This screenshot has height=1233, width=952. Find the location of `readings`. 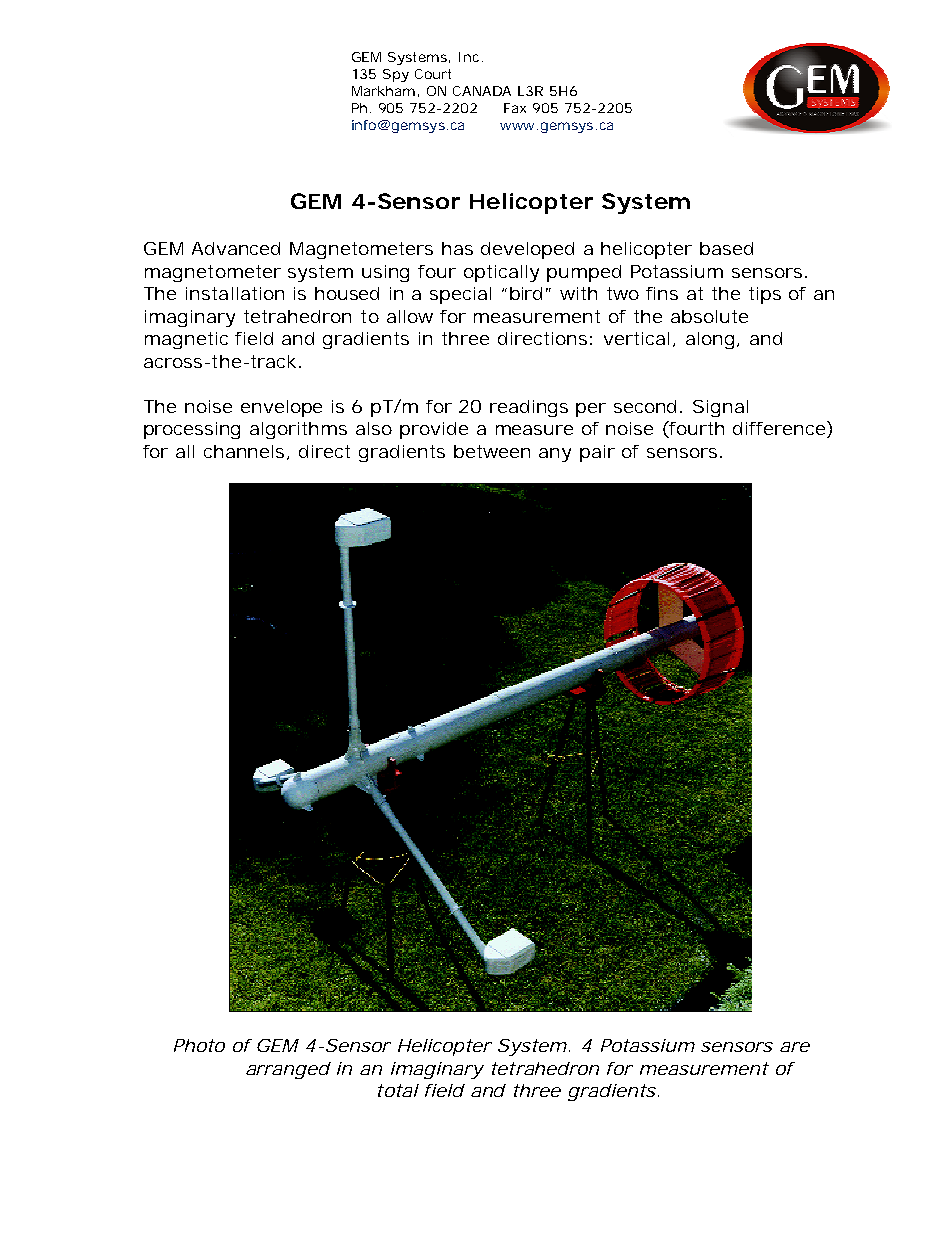

readings is located at coordinates (529, 408).
